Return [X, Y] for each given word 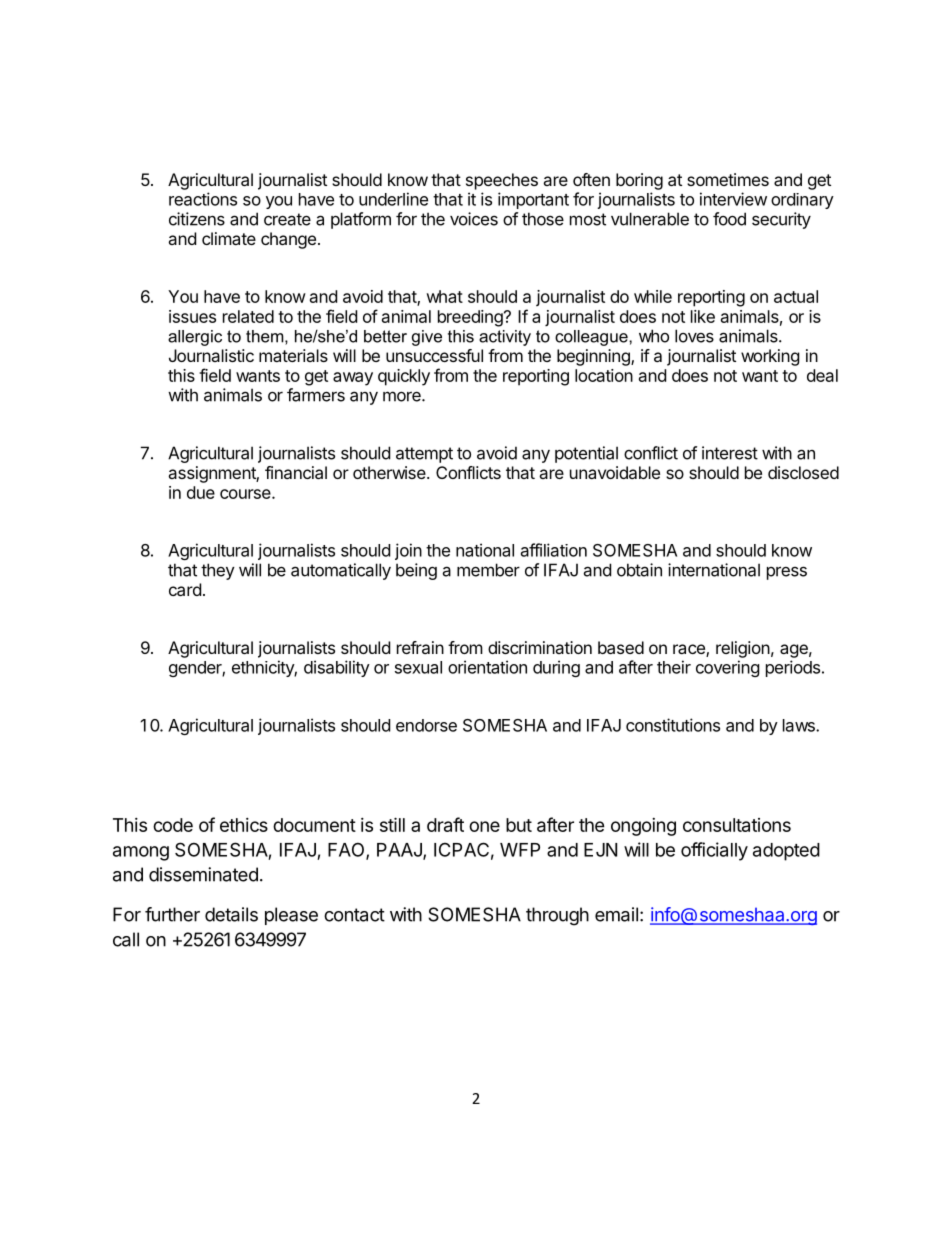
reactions [203, 199]
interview [733, 199]
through [557, 916]
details [231, 914]
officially [714, 851]
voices [474, 219]
